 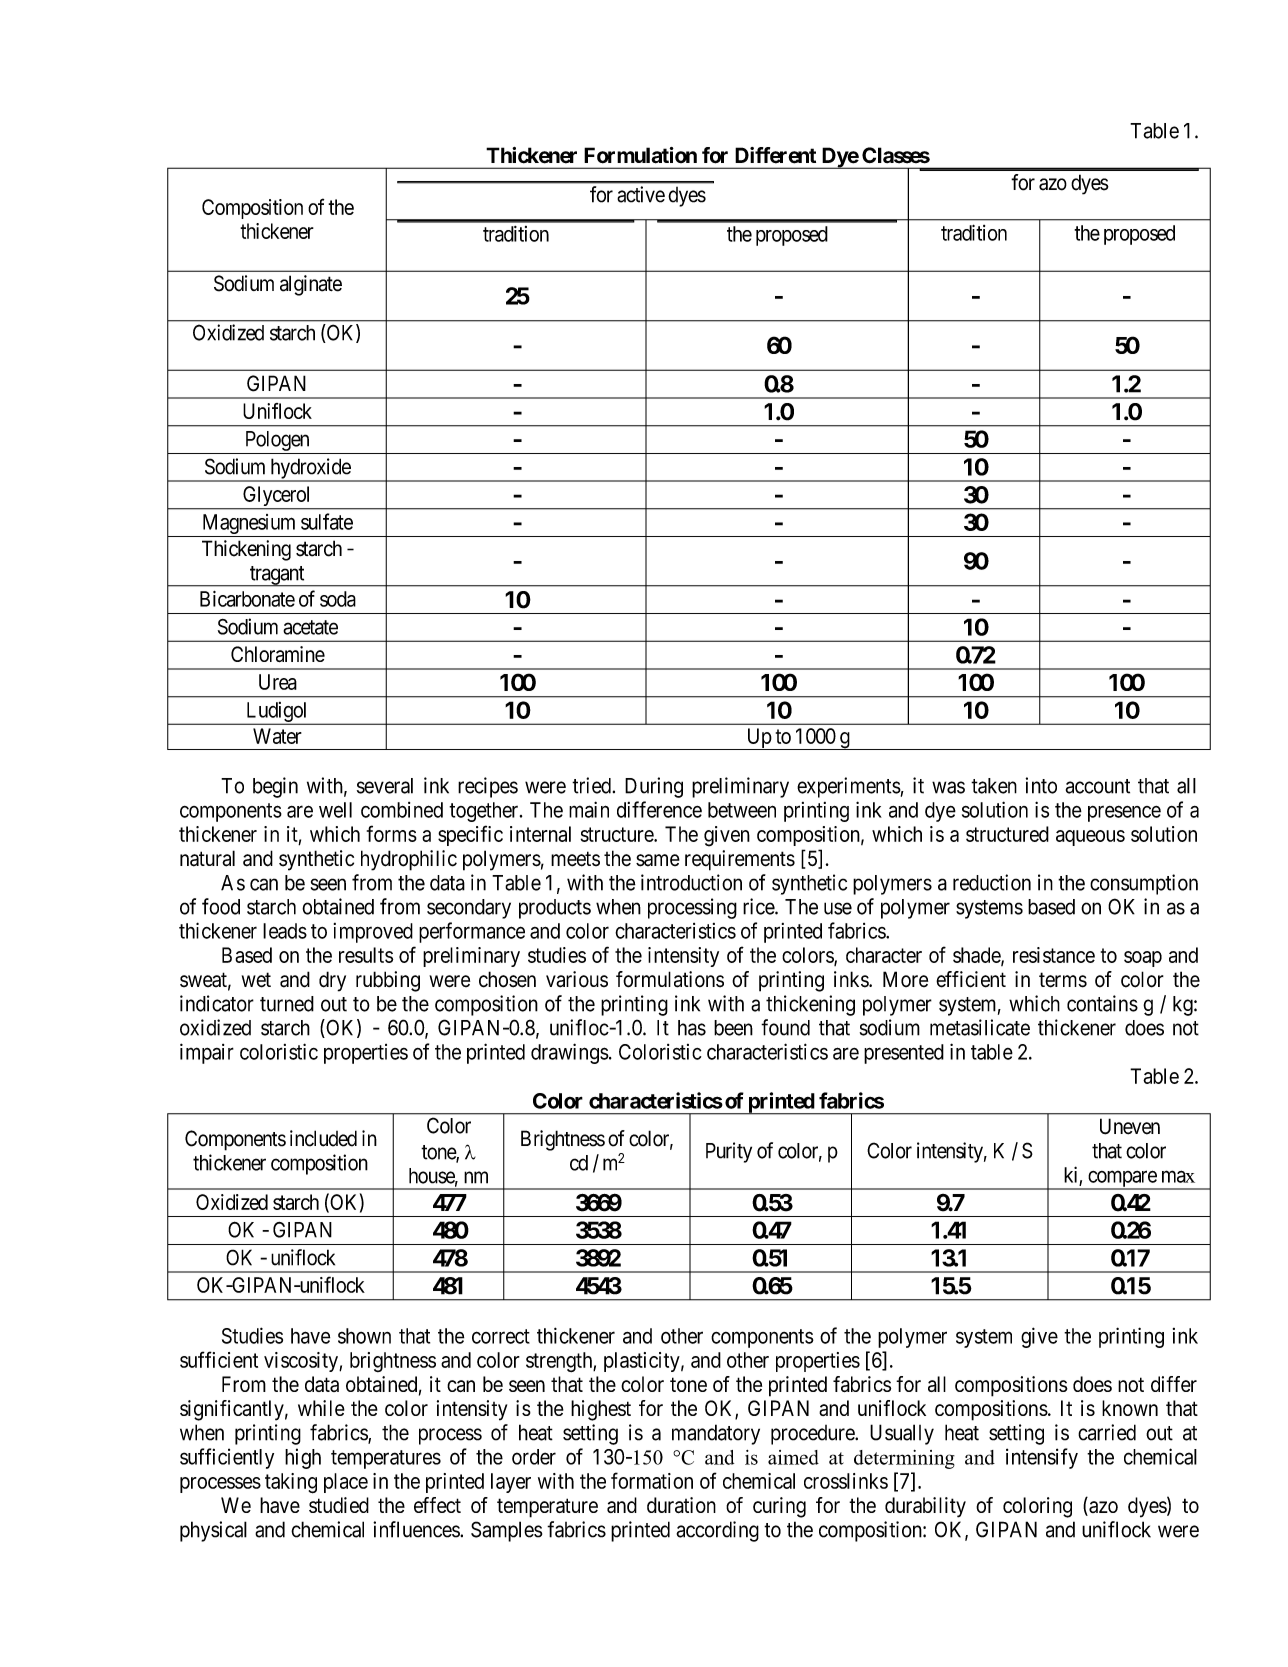 I want to click on studied, so click(x=339, y=1505).
